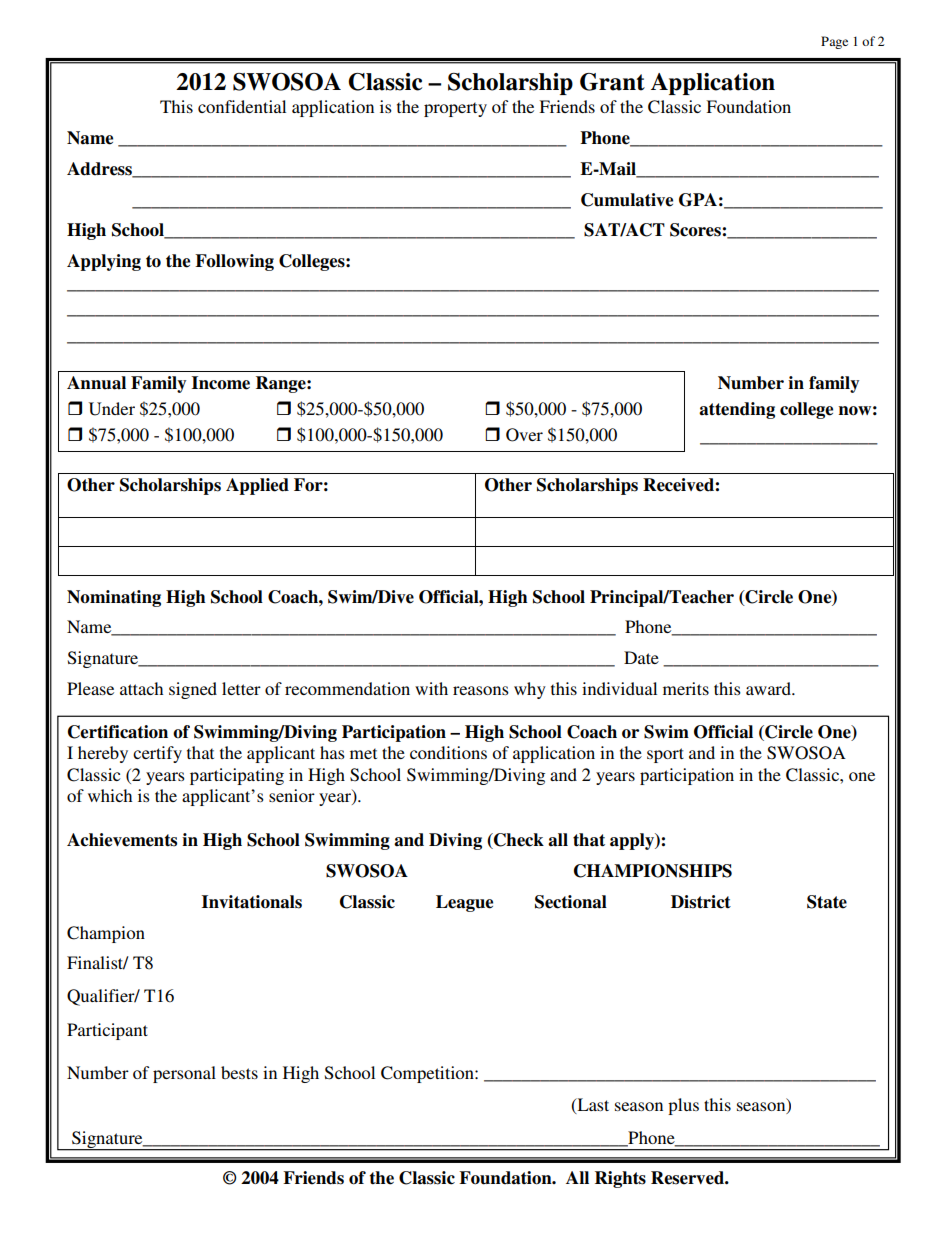 The height and width of the screenshot is (1233, 952). Describe the element at coordinates (114, 598) in the screenshot. I see `Nominating` at that location.
